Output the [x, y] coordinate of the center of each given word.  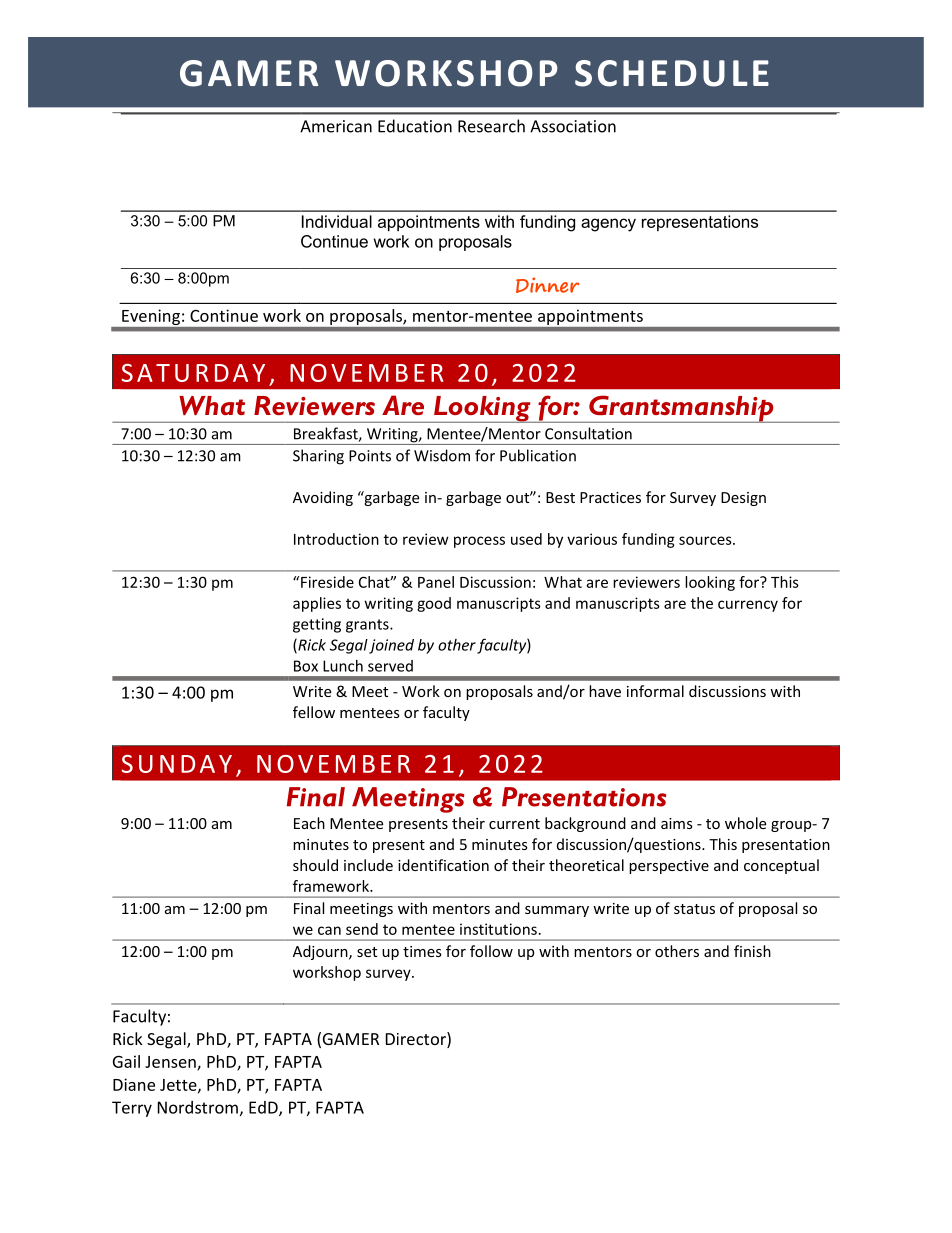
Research [491, 126]
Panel [436, 582]
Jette [179, 1086]
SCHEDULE [672, 73]
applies [317, 604]
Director [417, 1040]
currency [748, 606]
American [336, 126]
